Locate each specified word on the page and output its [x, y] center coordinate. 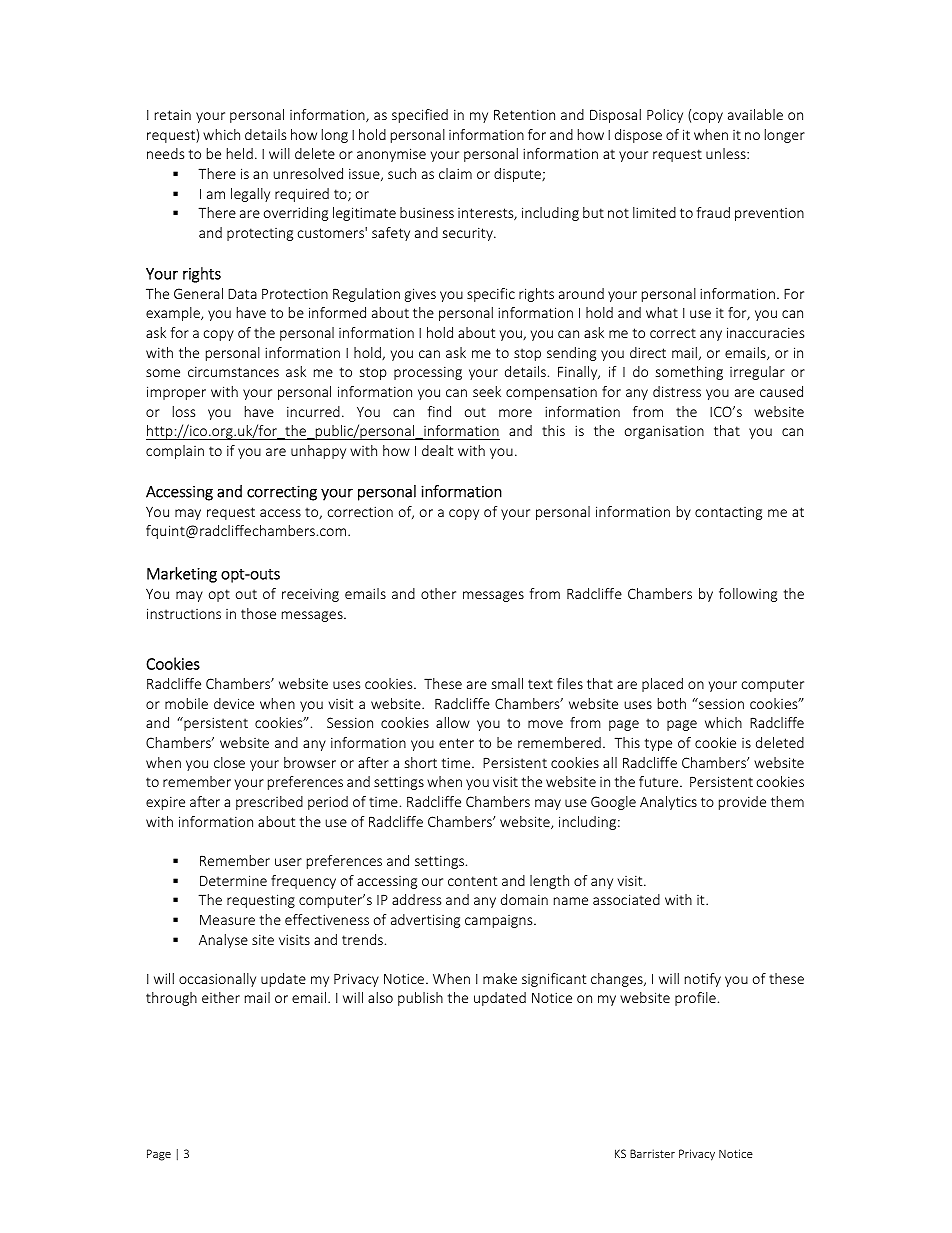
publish [420, 999]
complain [175, 452]
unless [727, 153]
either [221, 997]
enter [456, 743]
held [240, 153]
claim [455, 173]
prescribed [269, 803]
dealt [437, 450]
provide [742, 803]
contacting [728, 513]
